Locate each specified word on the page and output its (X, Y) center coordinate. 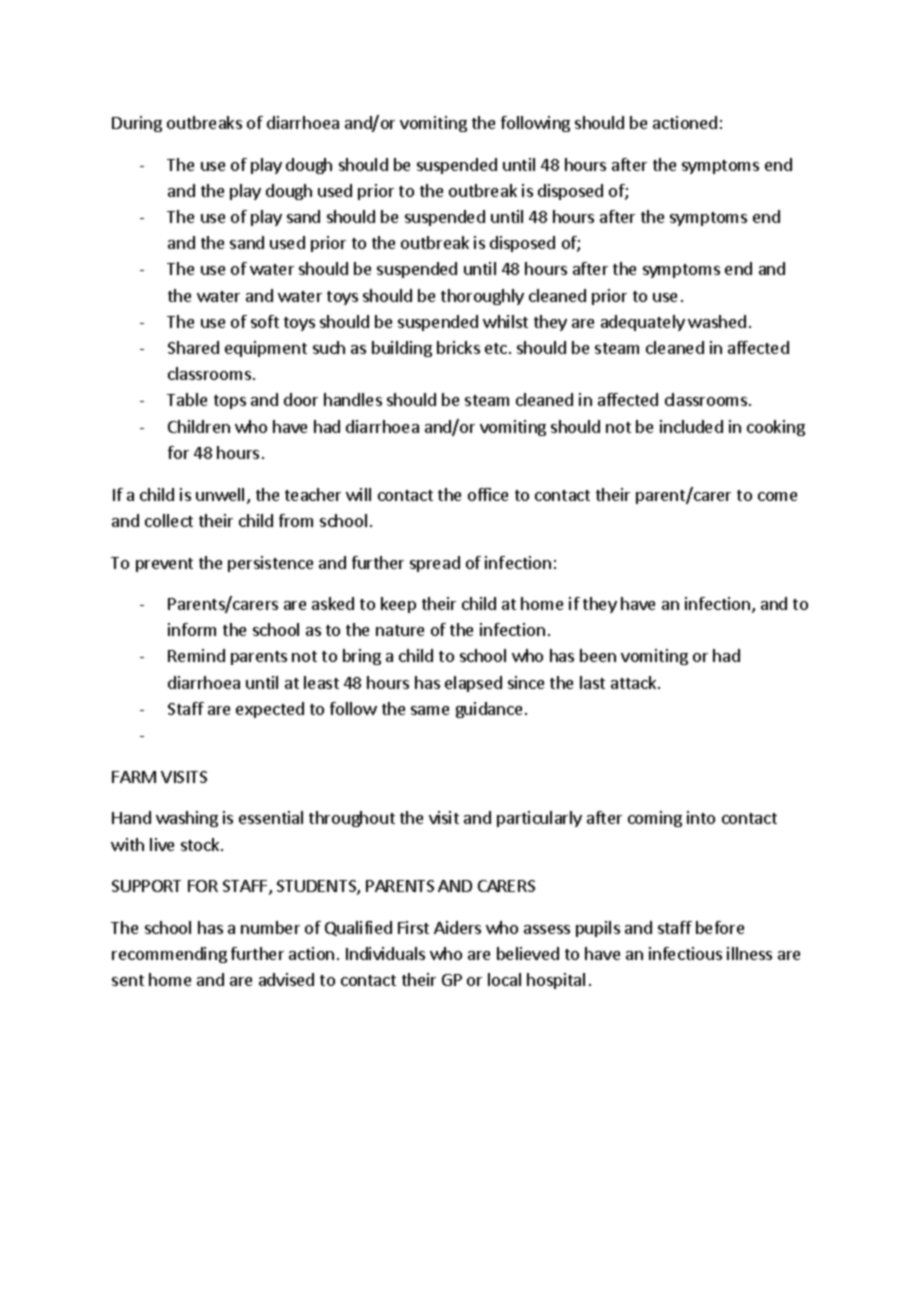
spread (435, 564)
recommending (169, 955)
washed (717, 321)
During (137, 124)
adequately (643, 323)
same (430, 710)
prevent (164, 565)
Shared (193, 347)
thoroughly (482, 297)
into (701, 817)
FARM (134, 777)
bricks (458, 347)
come (777, 496)
